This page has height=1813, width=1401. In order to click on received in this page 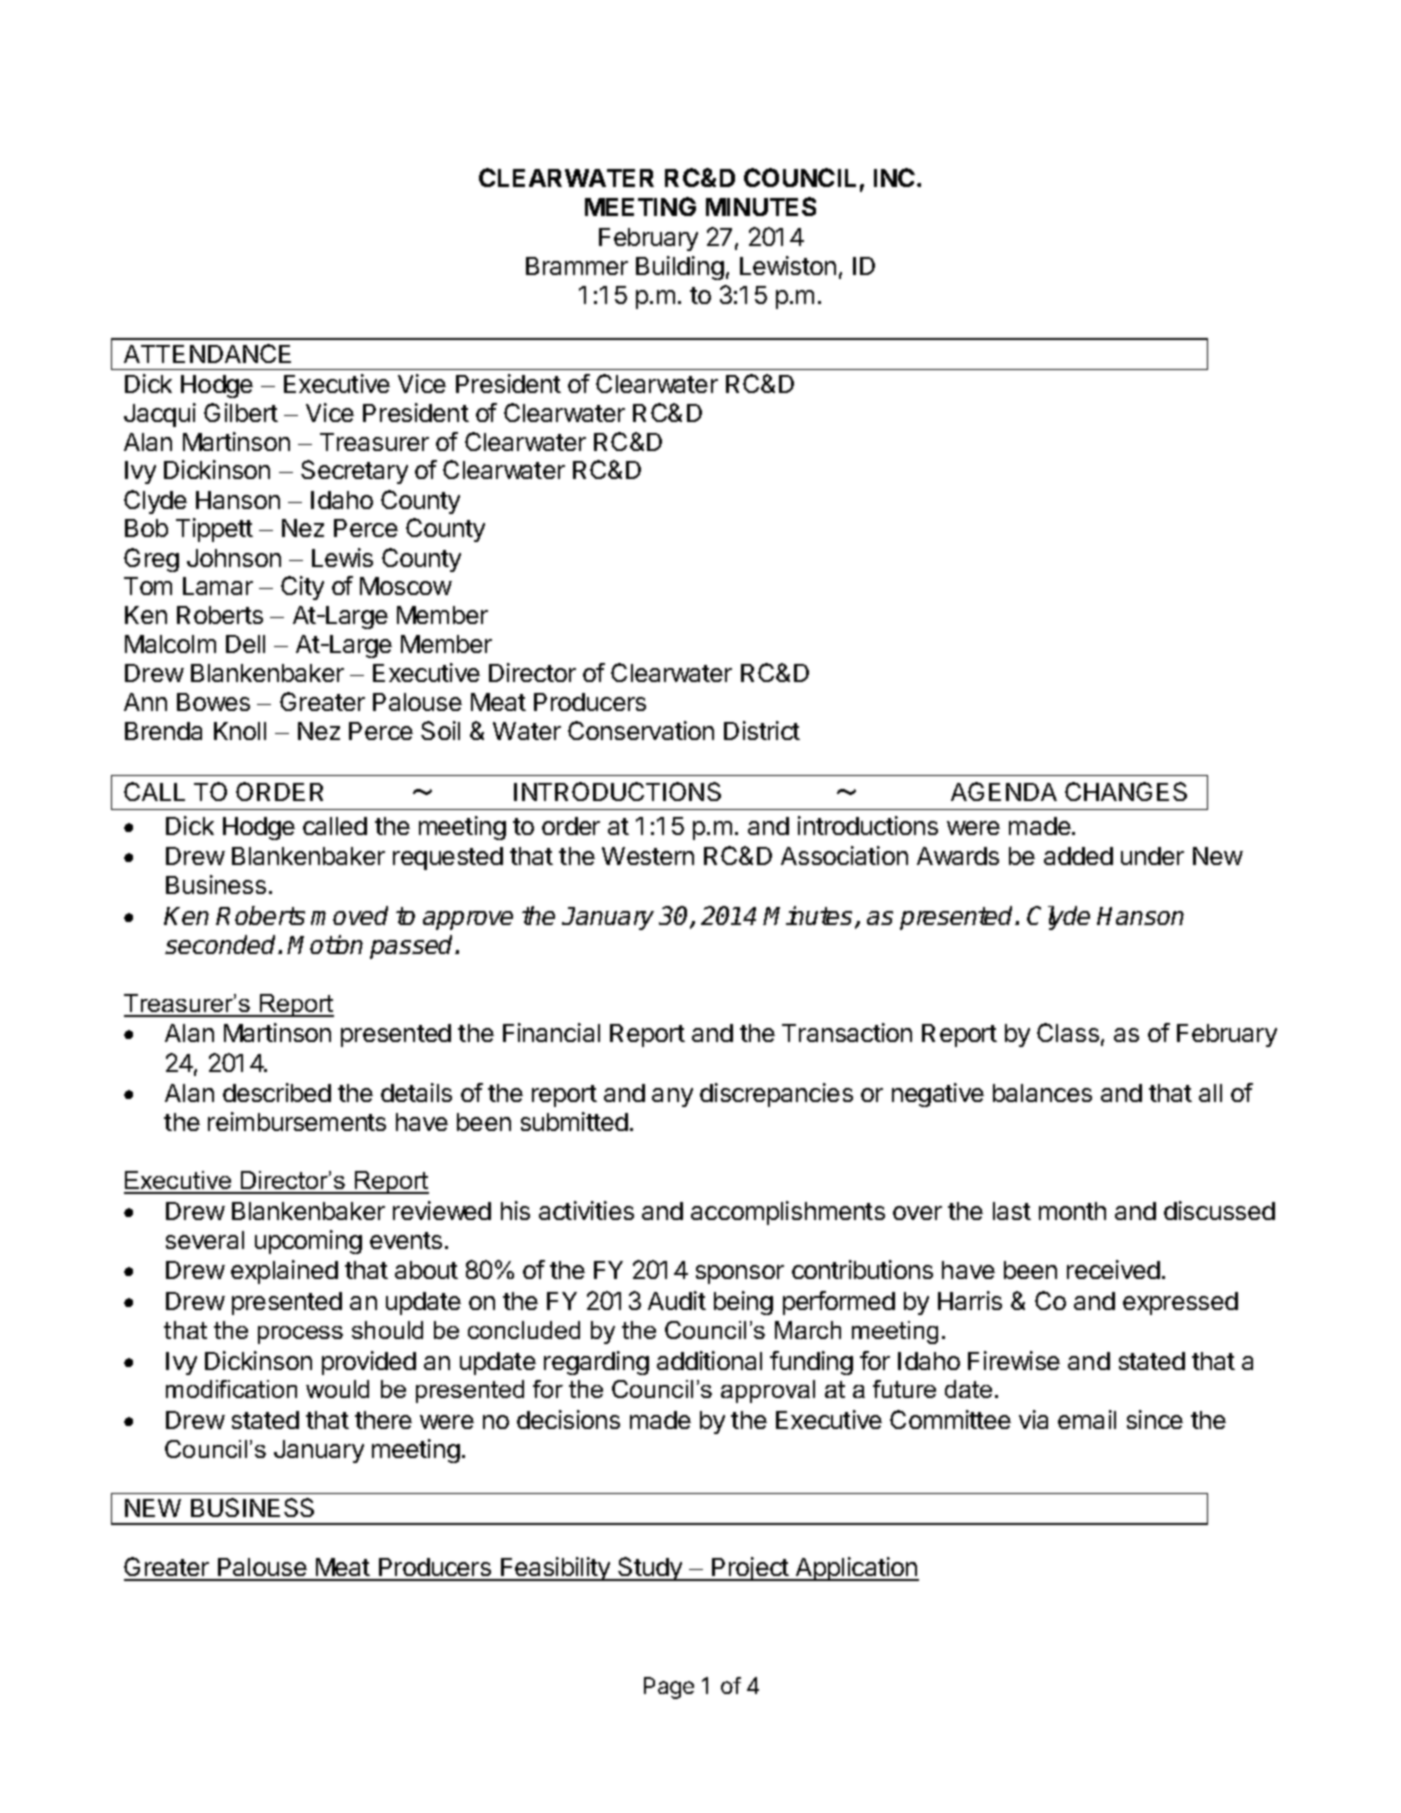, I will do `click(1113, 1269)`.
